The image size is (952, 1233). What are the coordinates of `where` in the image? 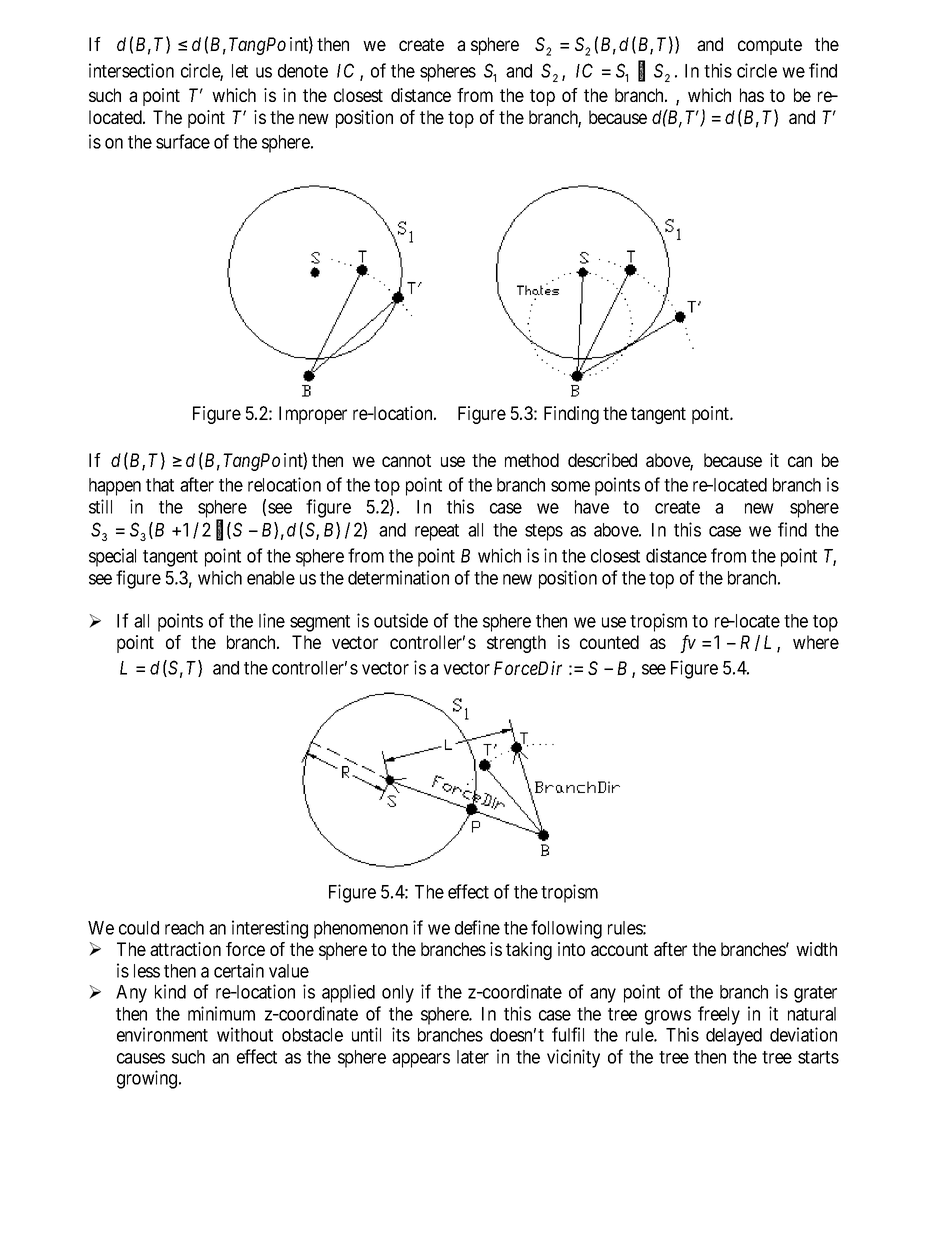 It's located at (816, 642).
